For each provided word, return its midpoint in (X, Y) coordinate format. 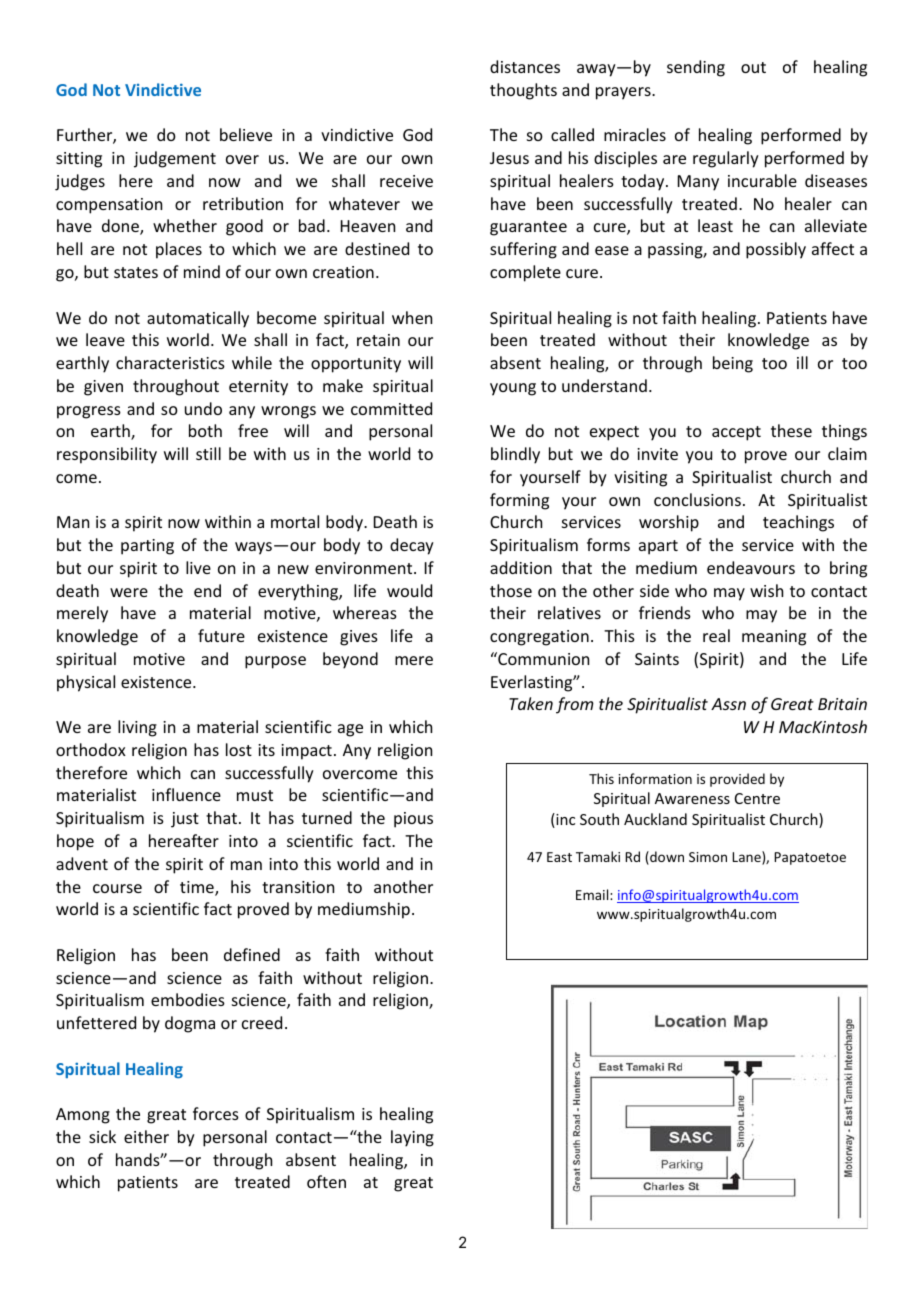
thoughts (523, 91)
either (146, 1136)
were (129, 592)
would (409, 590)
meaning (774, 638)
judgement (175, 159)
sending (696, 68)
